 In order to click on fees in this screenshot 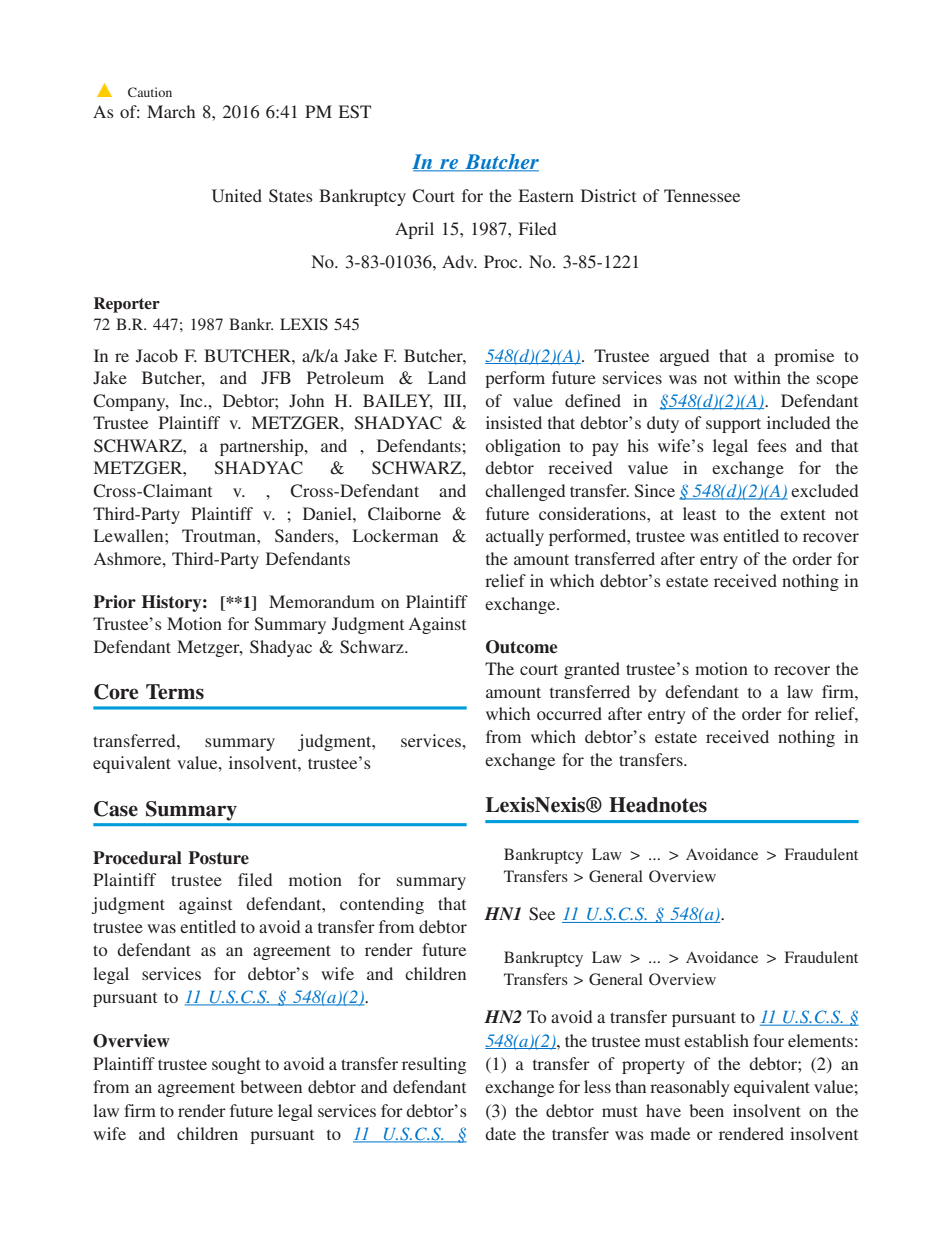, I will do `click(772, 445)`.
